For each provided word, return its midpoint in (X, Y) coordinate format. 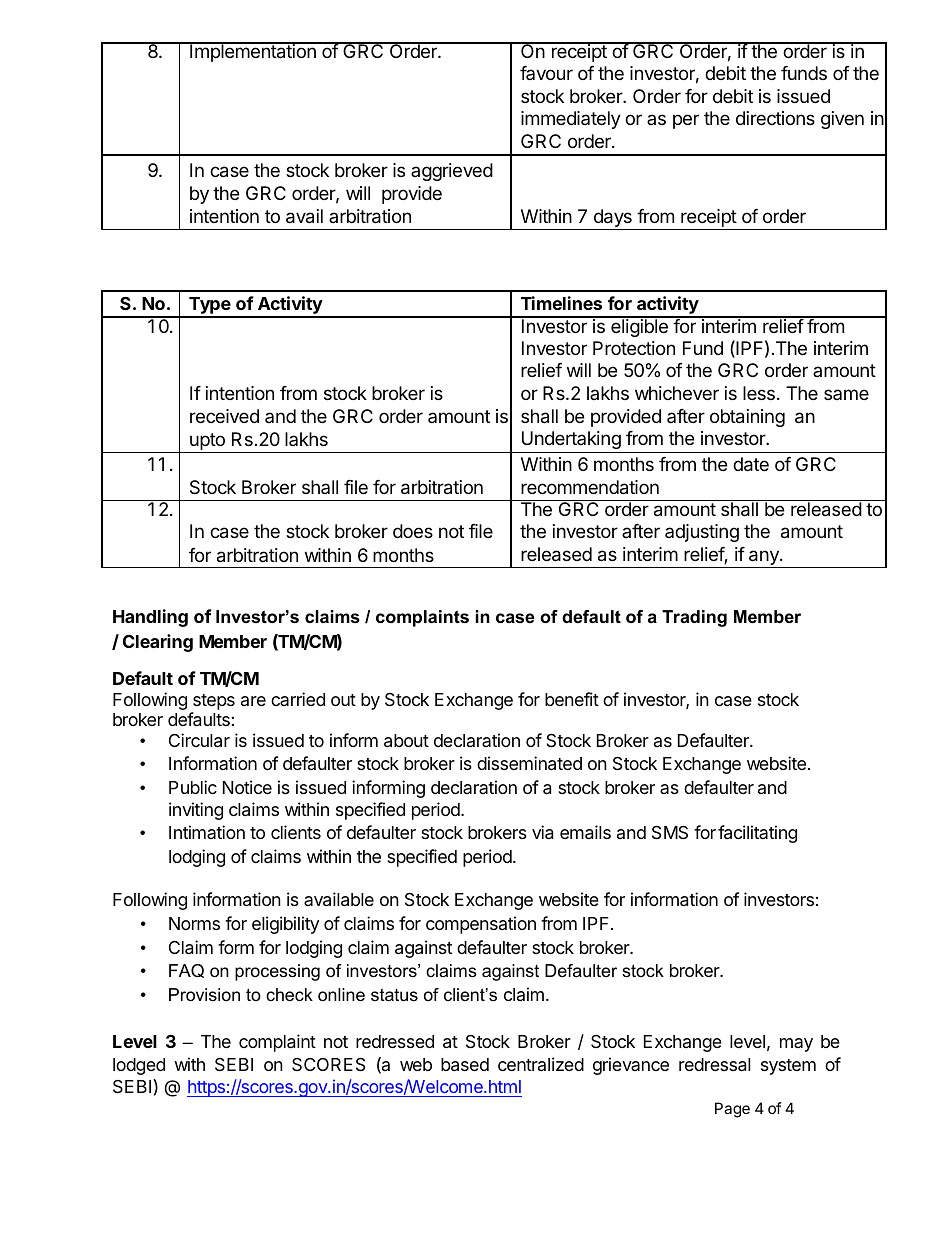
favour (546, 73)
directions (775, 118)
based (465, 1065)
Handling (150, 618)
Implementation (253, 52)
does (413, 531)
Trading (694, 618)
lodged (139, 1066)
